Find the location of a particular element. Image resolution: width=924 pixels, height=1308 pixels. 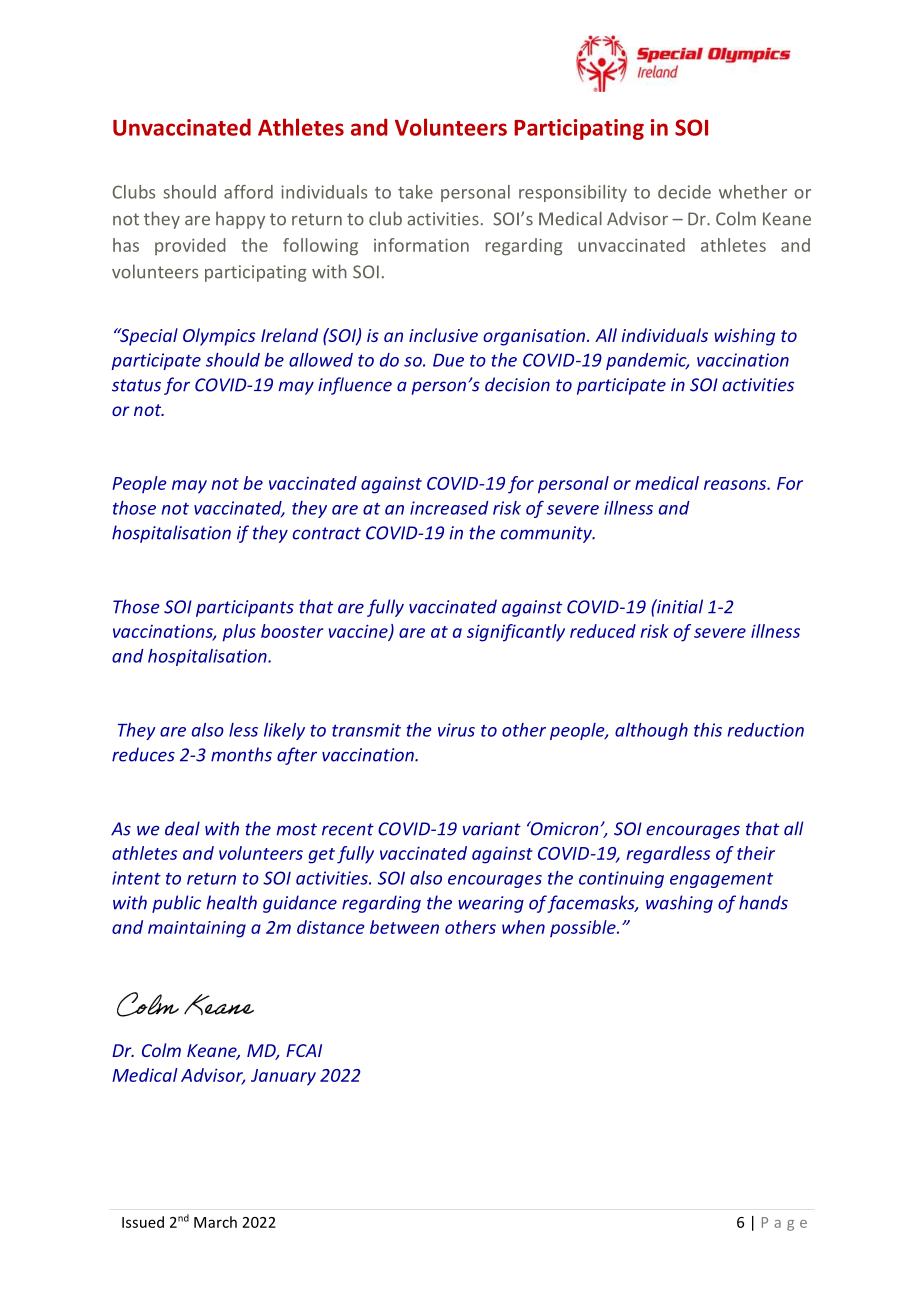

March is located at coordinates (215, 1222).
